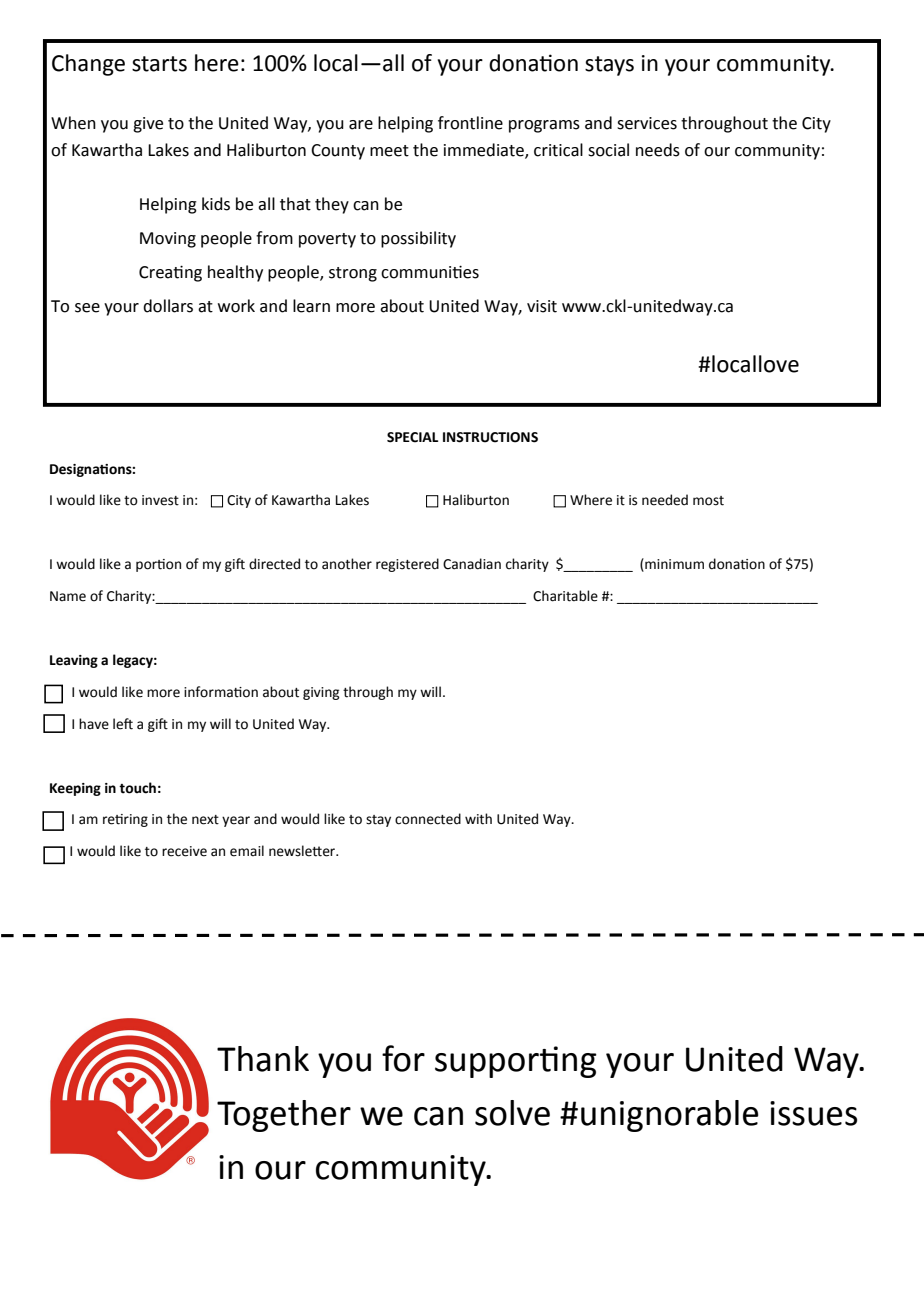 The image size is (924, 1308). I want to click on give, so click(148, 125).
